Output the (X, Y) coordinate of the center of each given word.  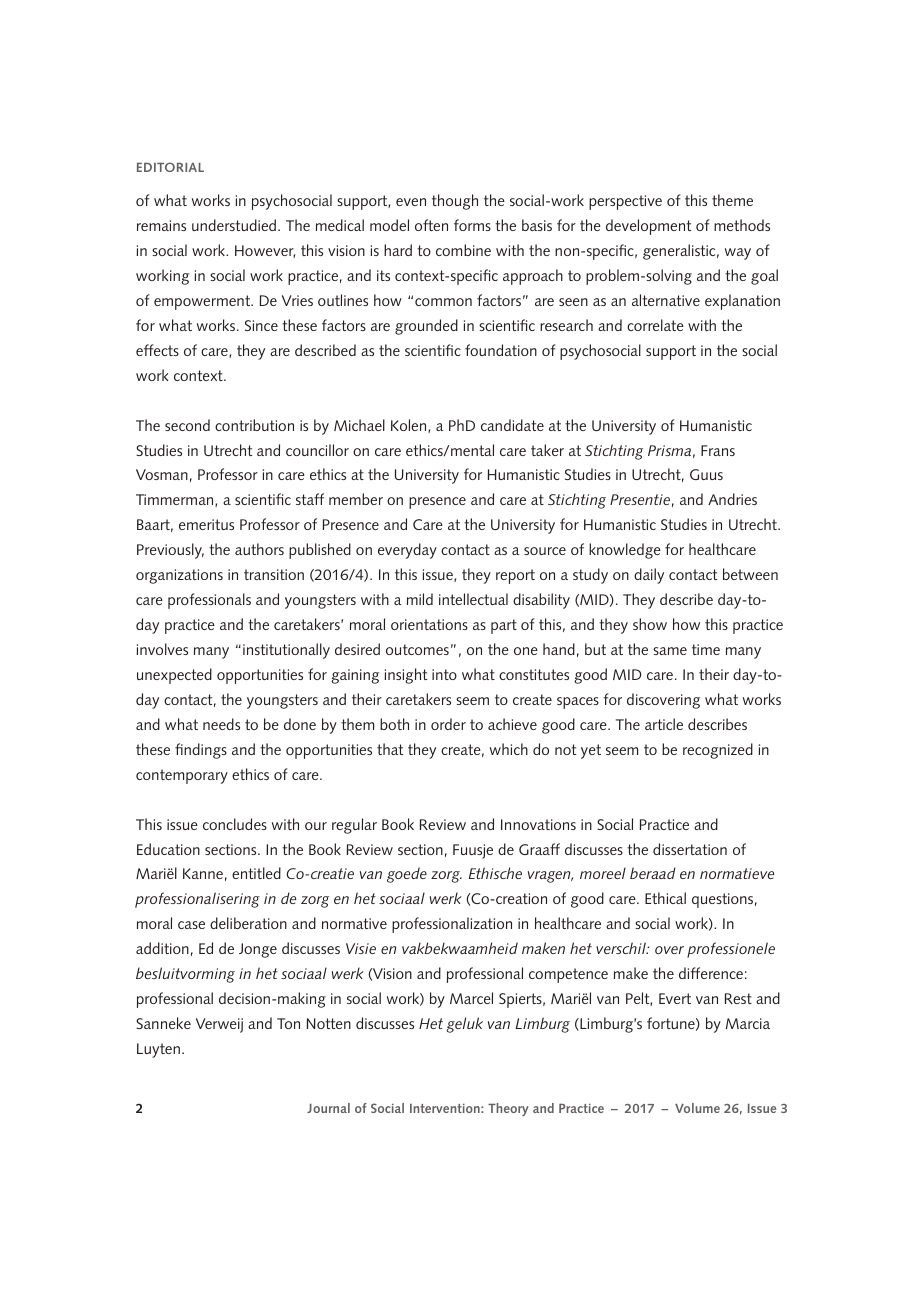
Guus (706, 474)
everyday (407, 551)
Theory (508, 1109)
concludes (235, 824)
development (648, 227)
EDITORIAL (170, 167)
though (455, 202)
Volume (697, 1108)
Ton (288, 1023)
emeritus (206, 524)
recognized (718, 751)
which (509, 749)
